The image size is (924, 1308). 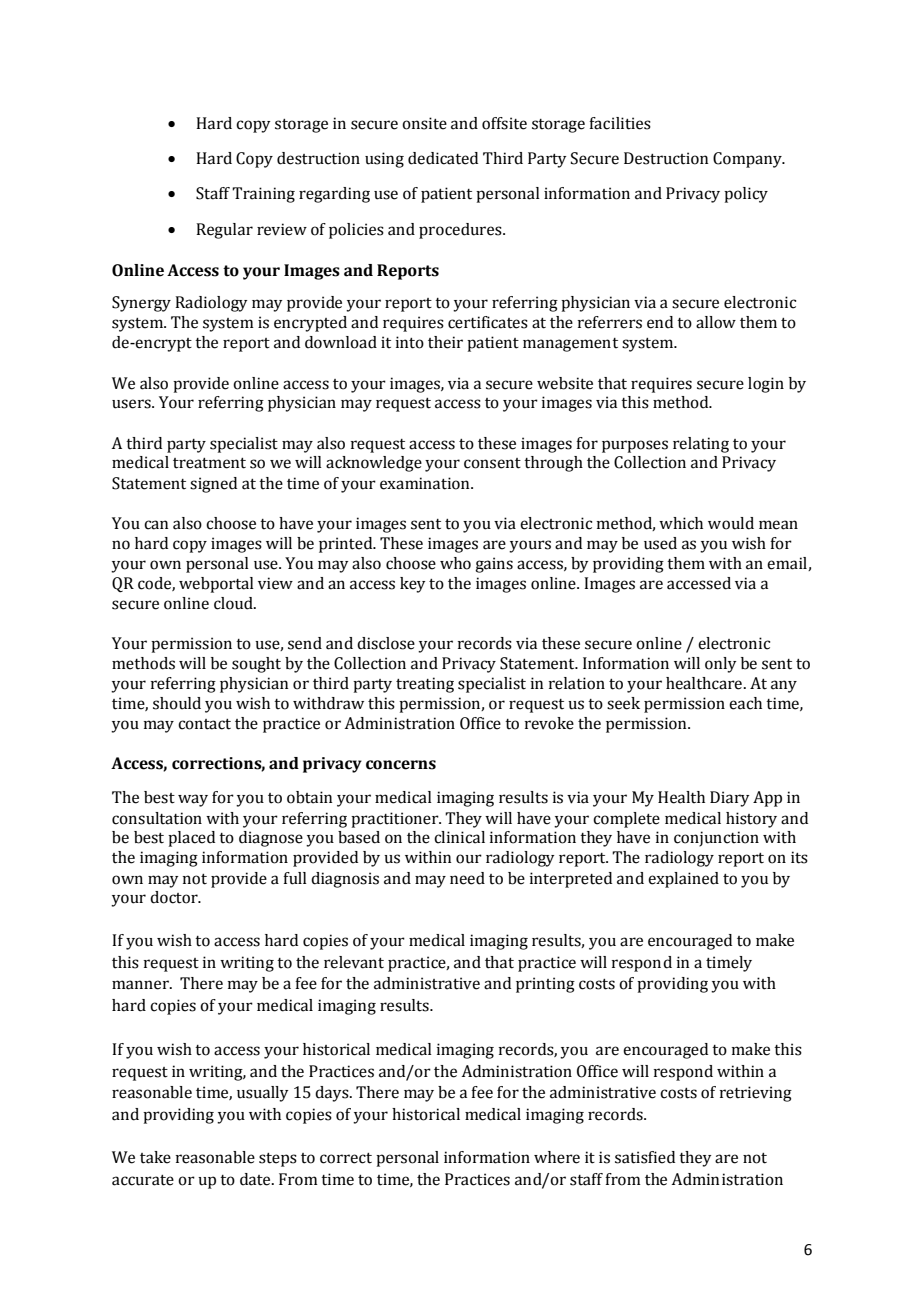 What do you see at coordinates (263, 195) in the screenshot?
I see `Training` at bounding box center [263, 195].
